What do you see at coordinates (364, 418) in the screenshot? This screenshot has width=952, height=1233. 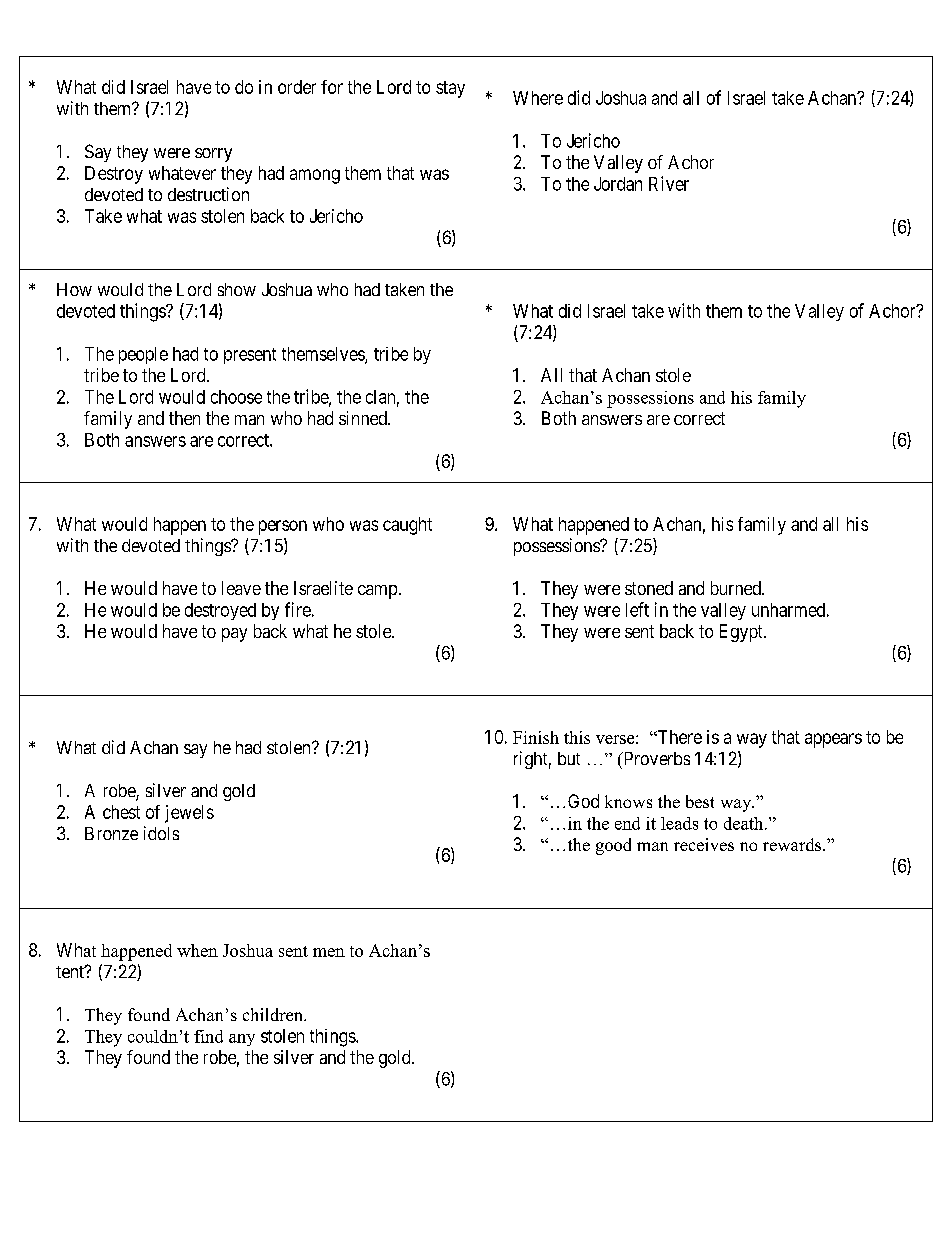 I see `sinned` at bounding box center [364, 418].
